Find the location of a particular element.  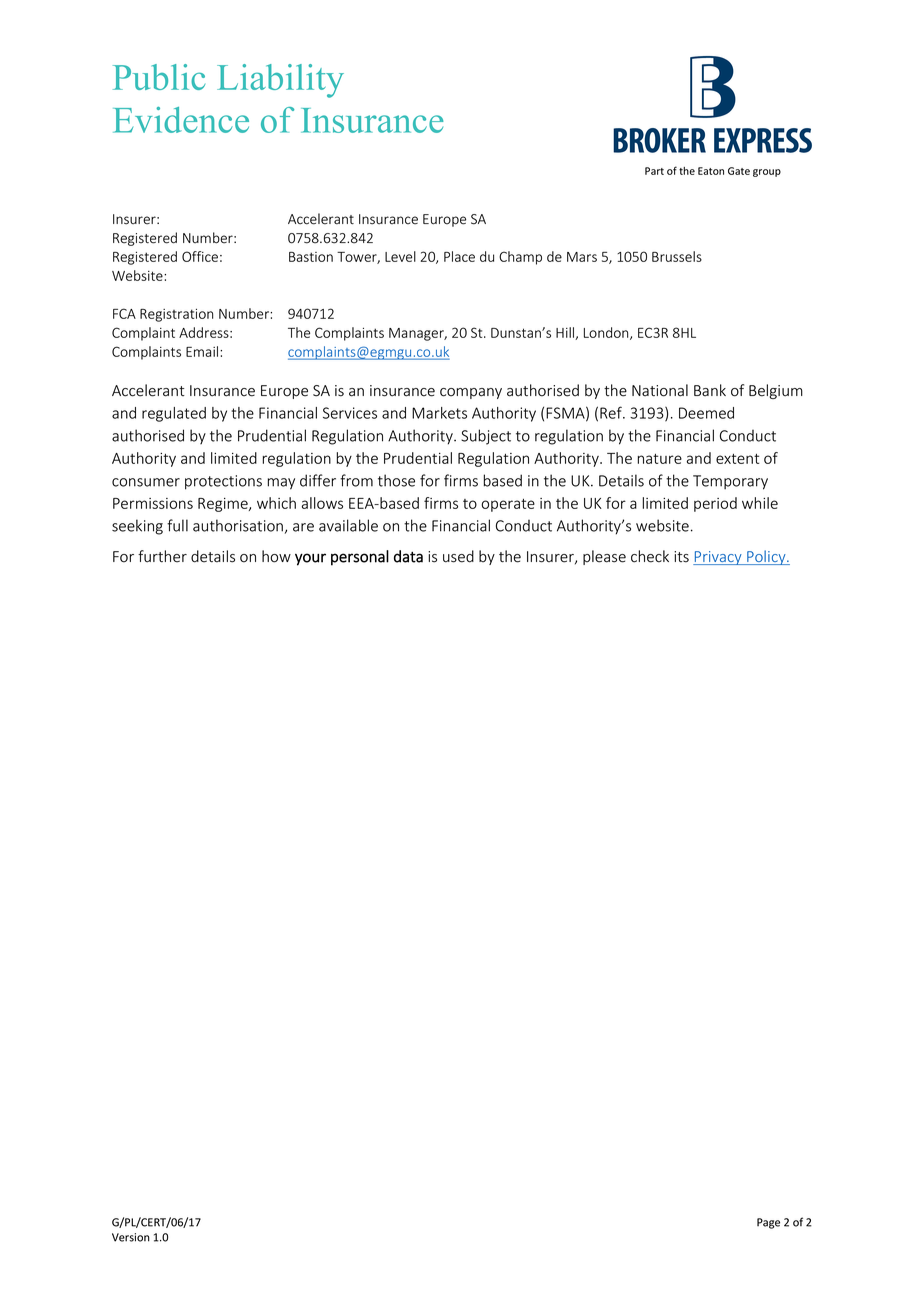

Eaton is located at coordinates (711, 171).
